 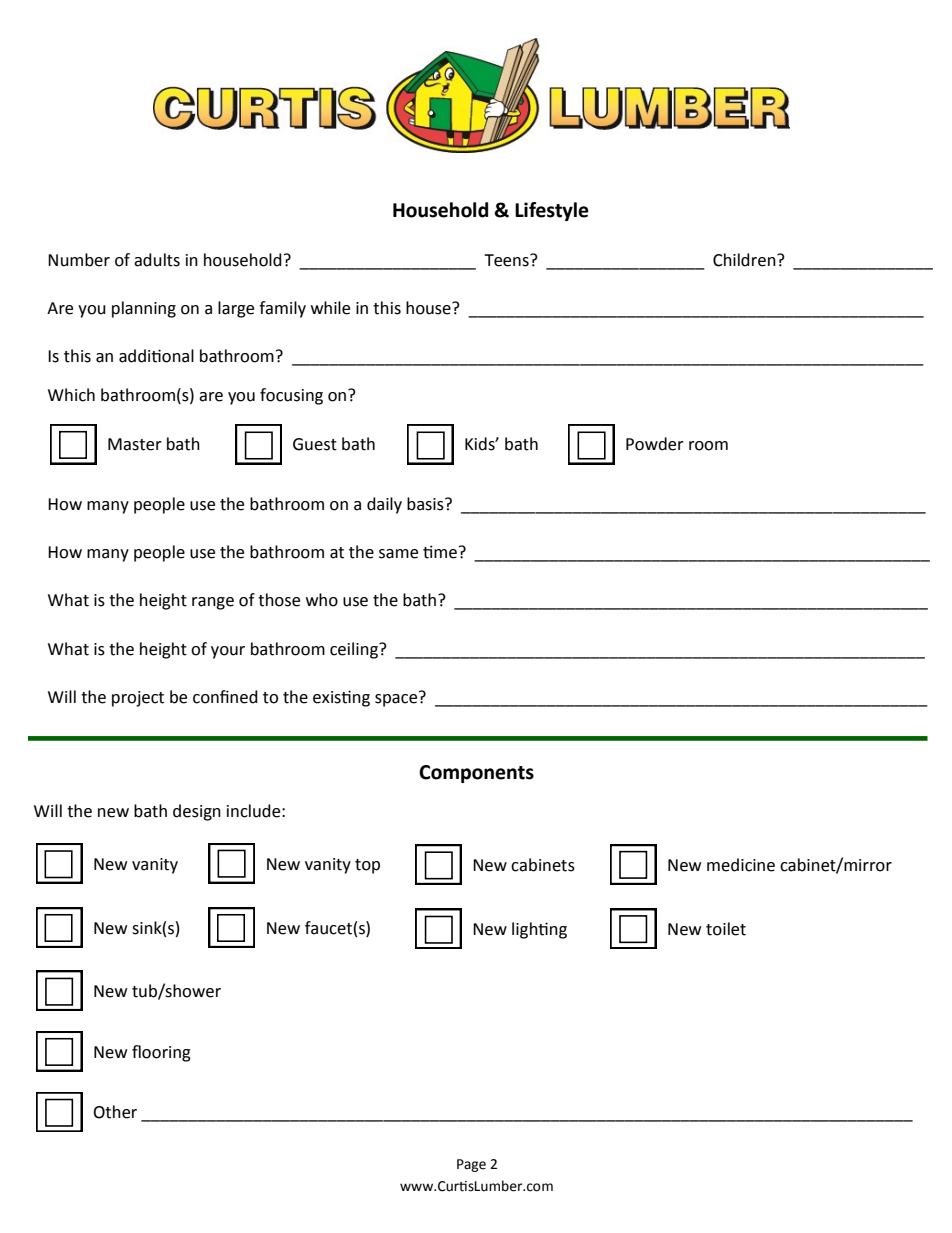 I want to click on range, so click(x=213, y=603).
